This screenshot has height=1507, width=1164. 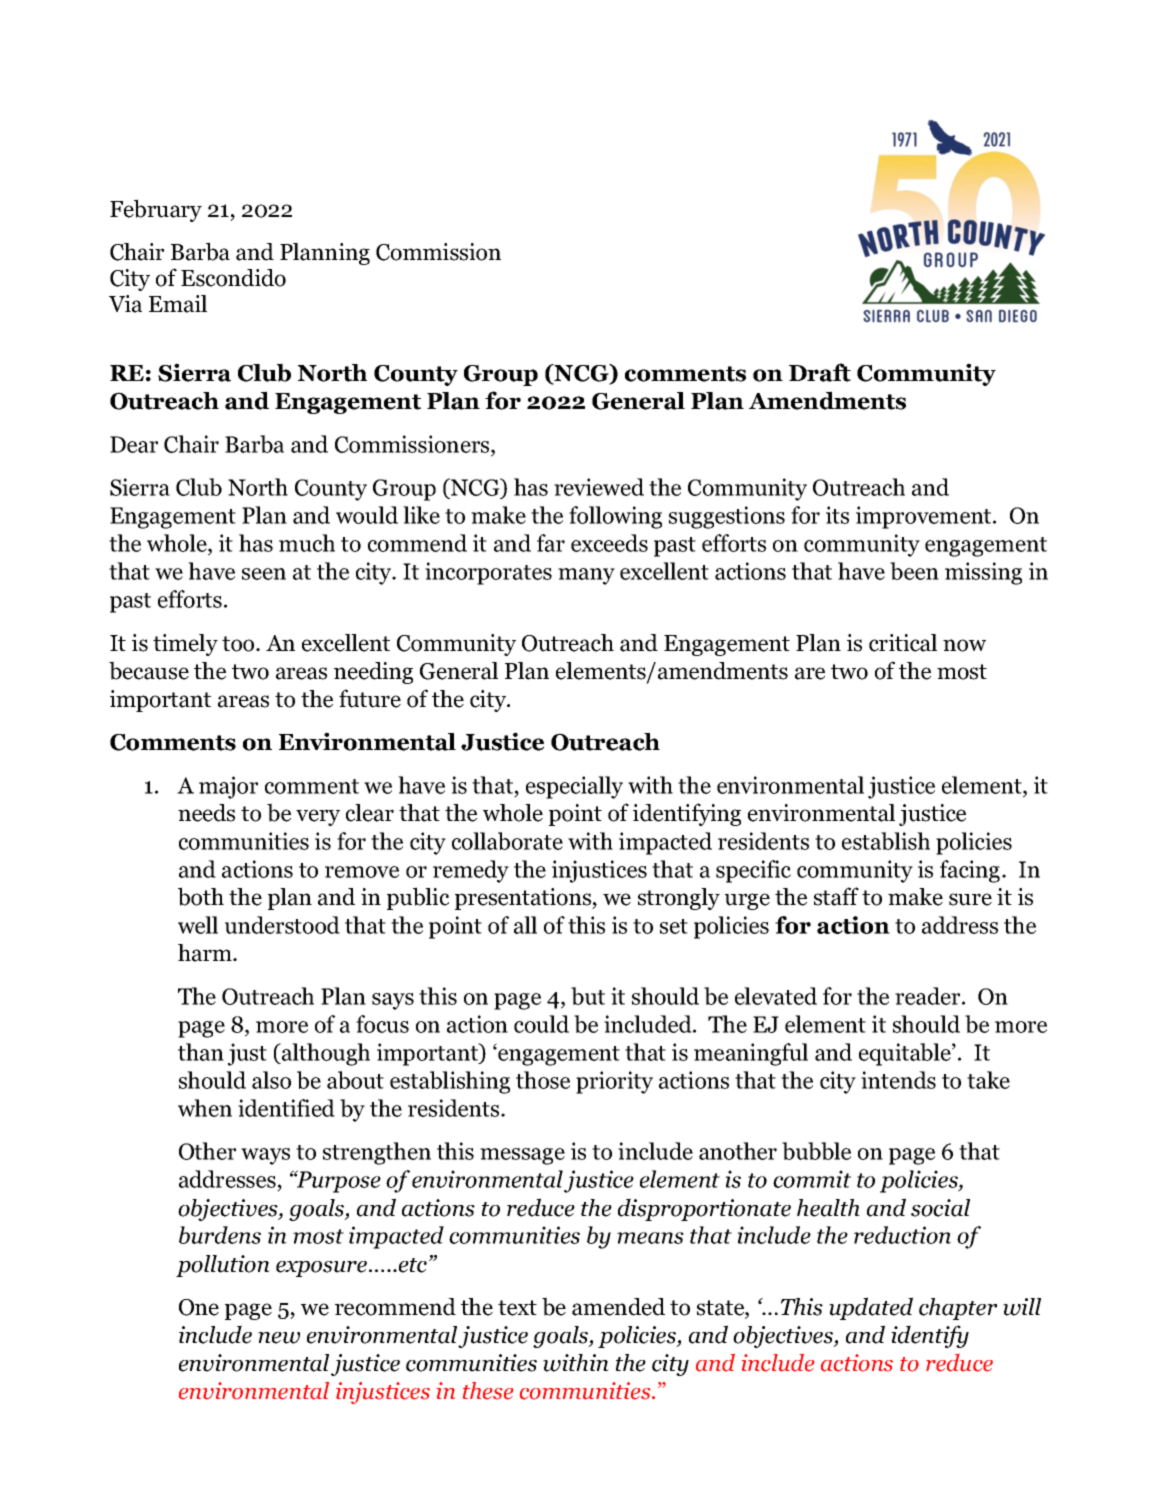 What do you see at coordinates (279, 1338) in the screenshot?
I see `new` at bounding box center [279, 1338].
